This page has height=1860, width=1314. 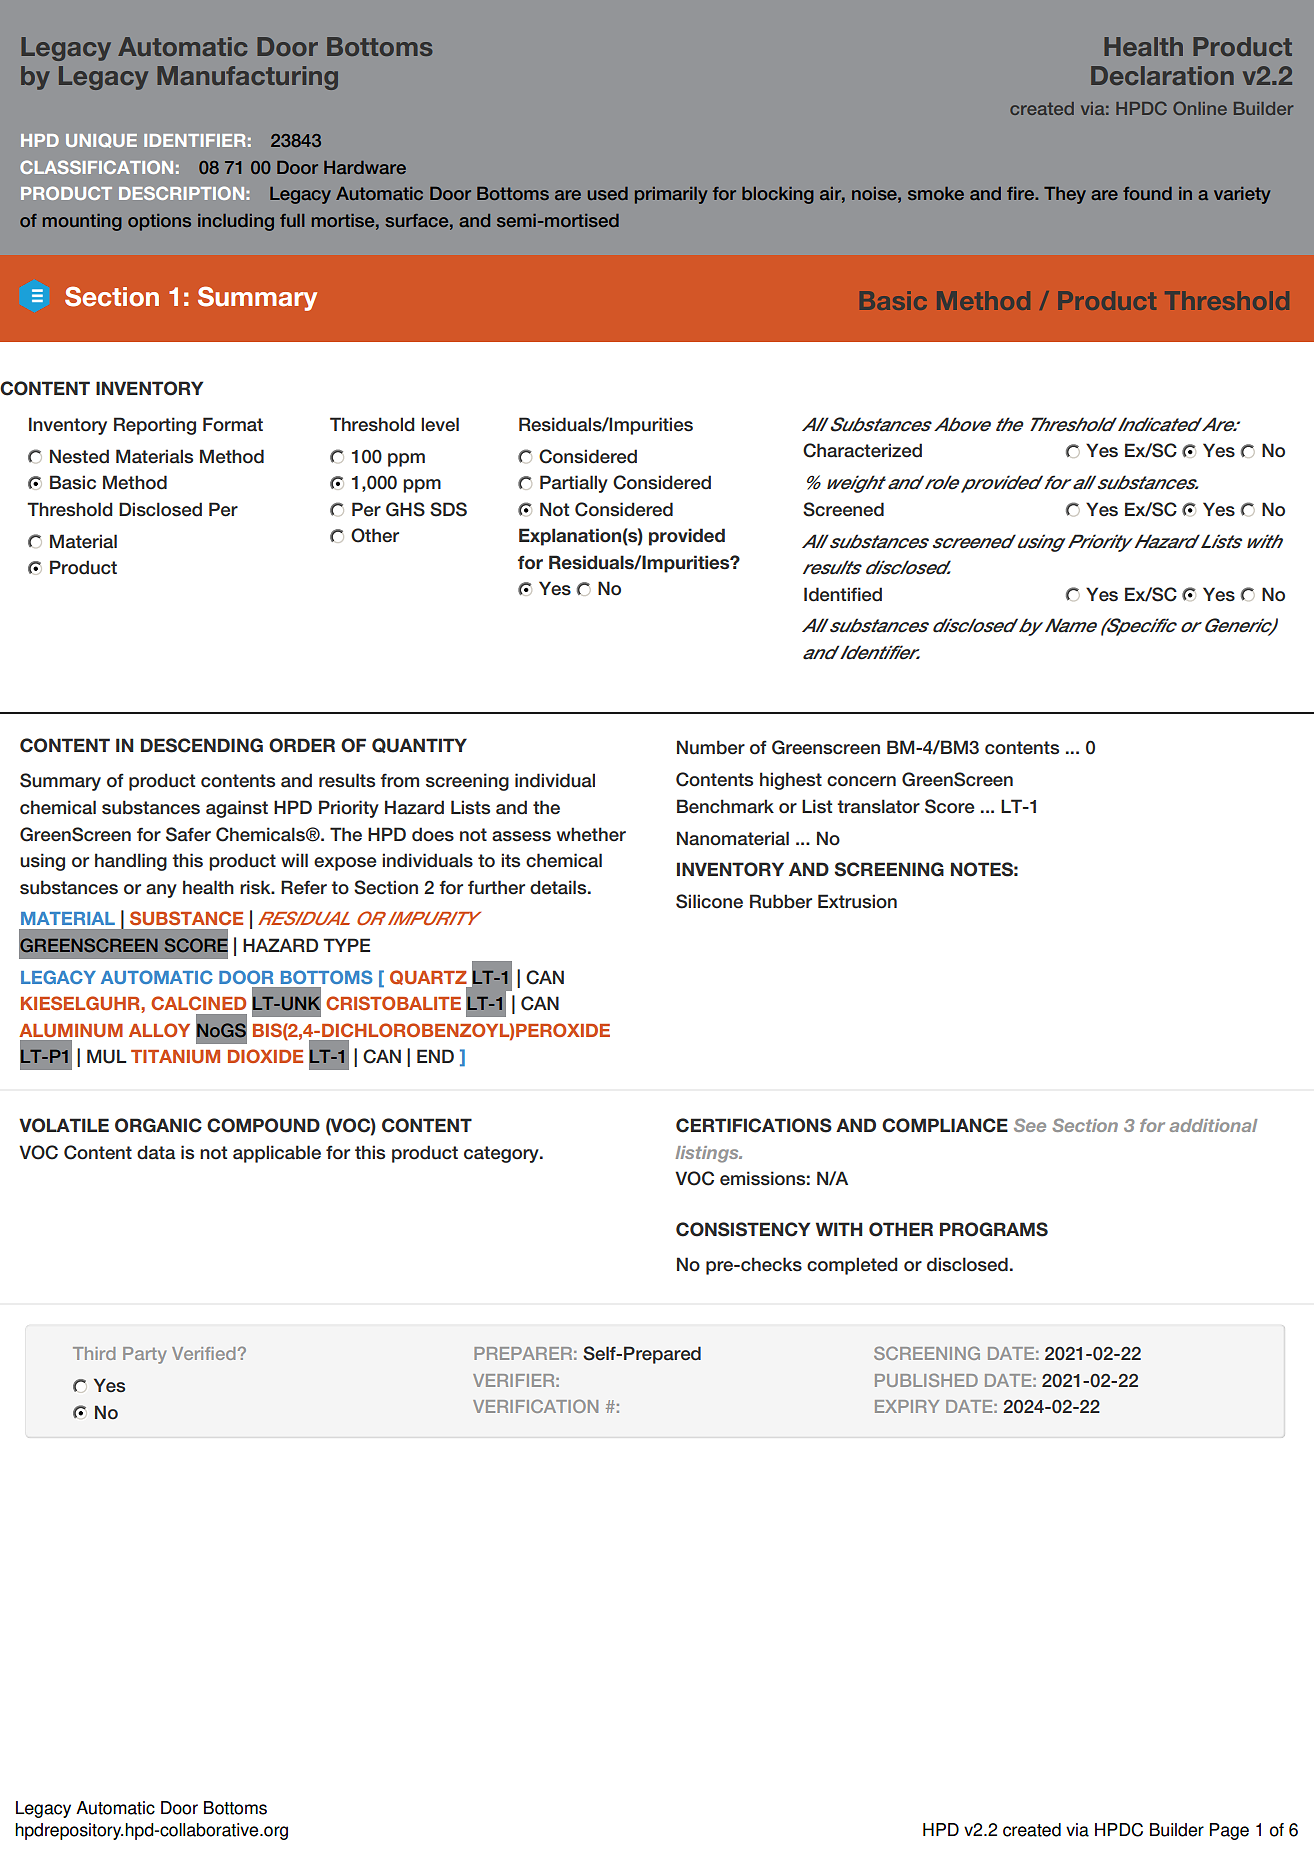 I want to click on CALCINED, so click(x=198, y=1003).
